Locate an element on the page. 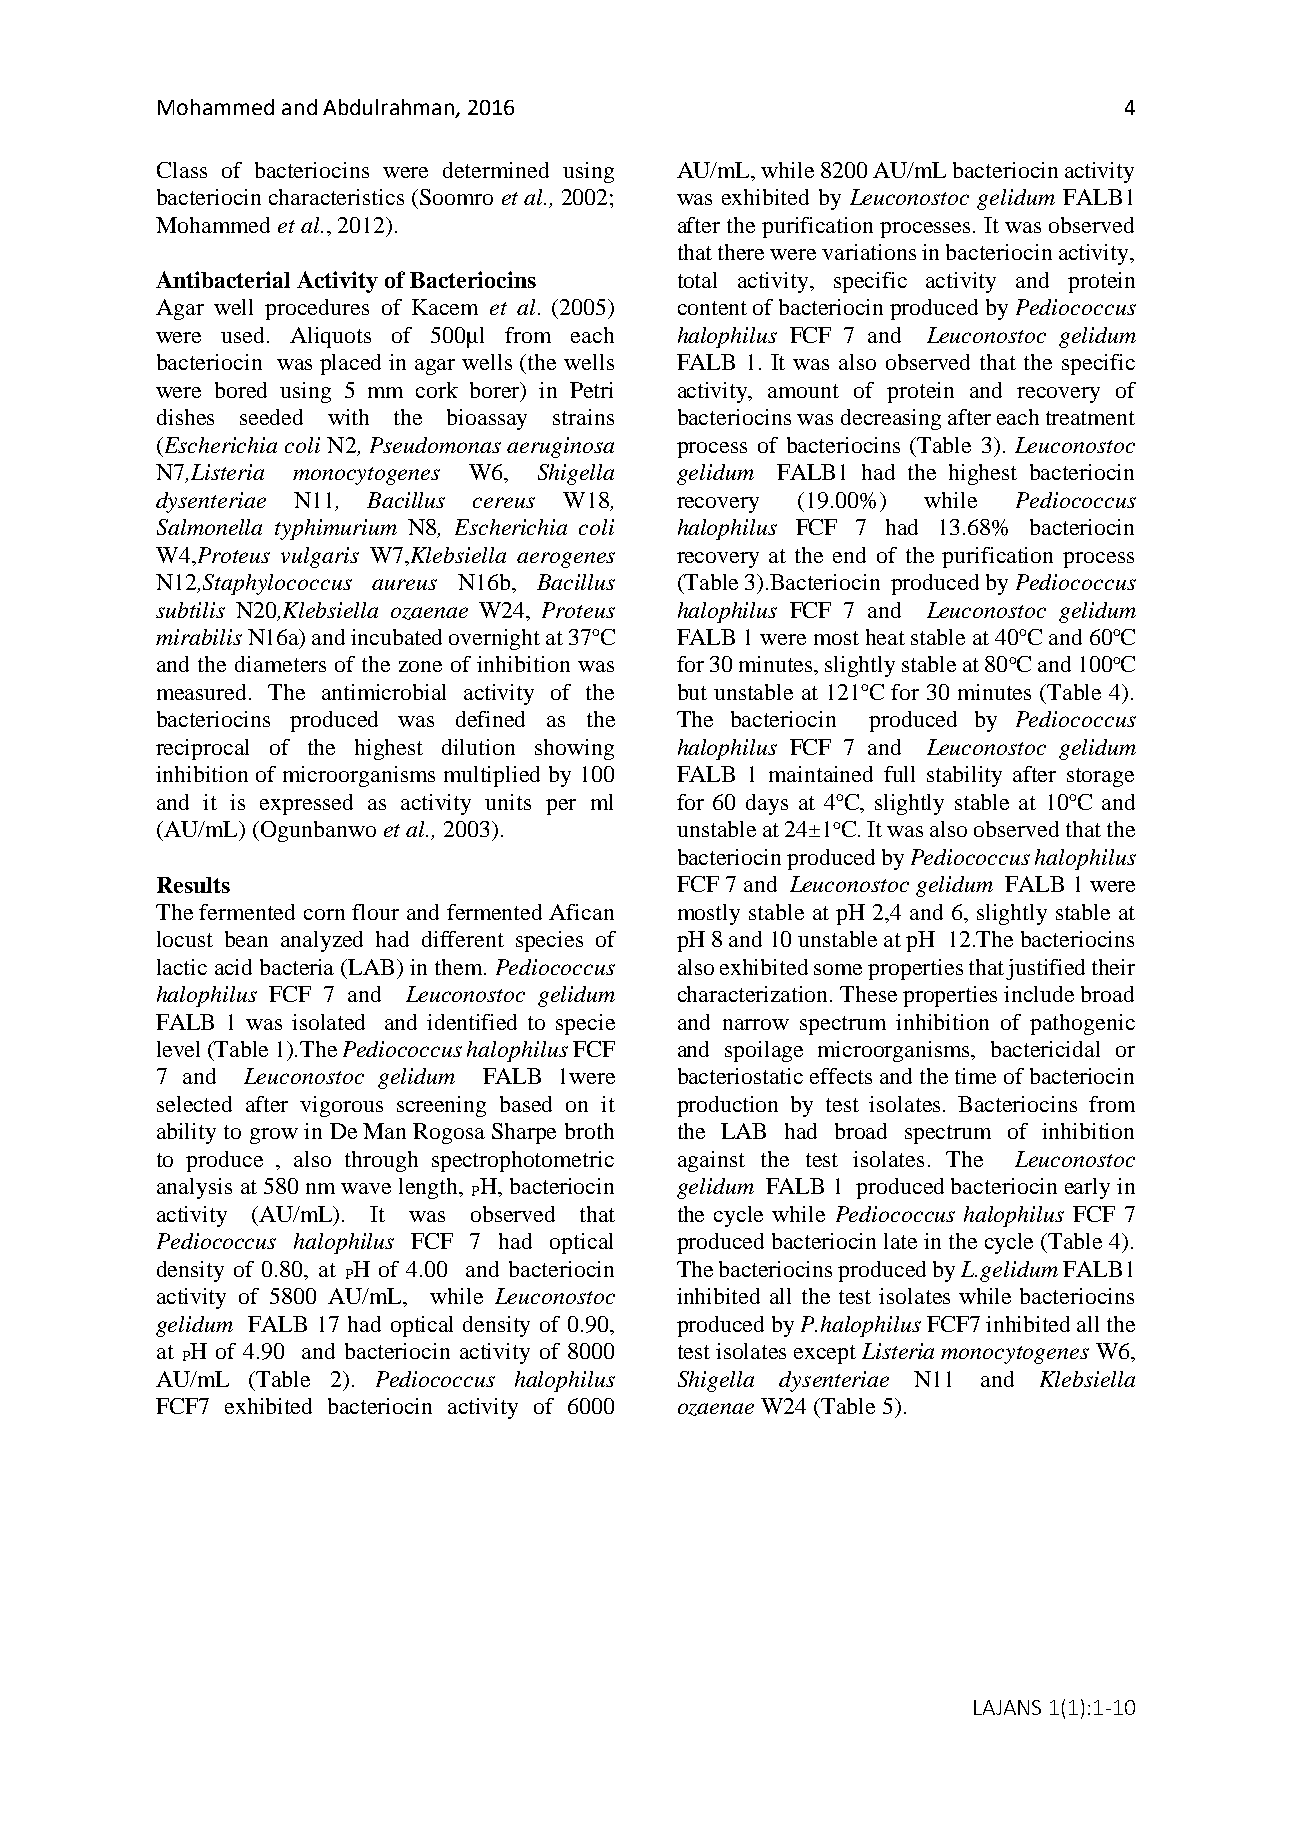 The image size is (1292, 1828). characteristics is located at coordinates (336, 197).
